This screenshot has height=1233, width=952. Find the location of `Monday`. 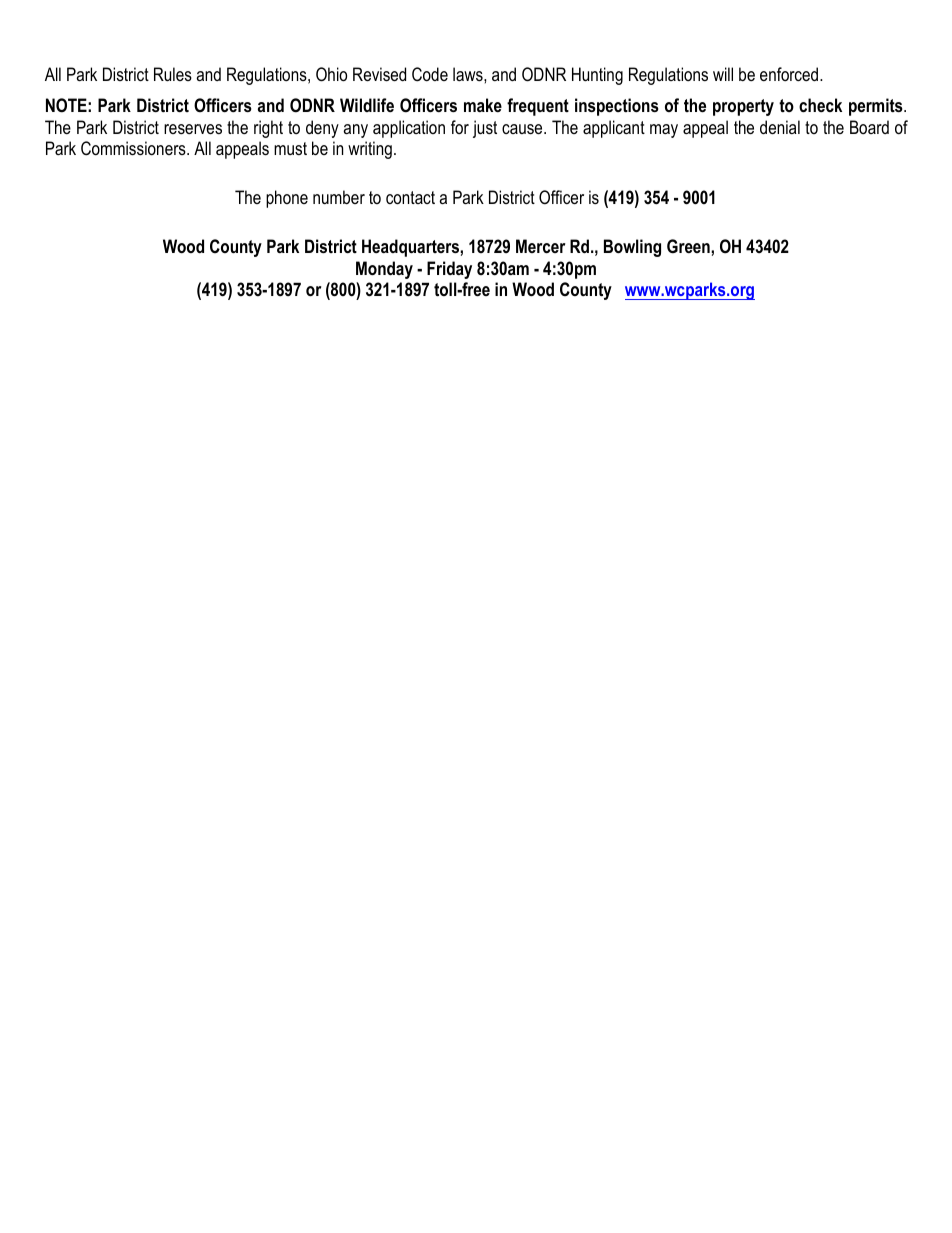

Monday is located at coordinates (384, 270).
